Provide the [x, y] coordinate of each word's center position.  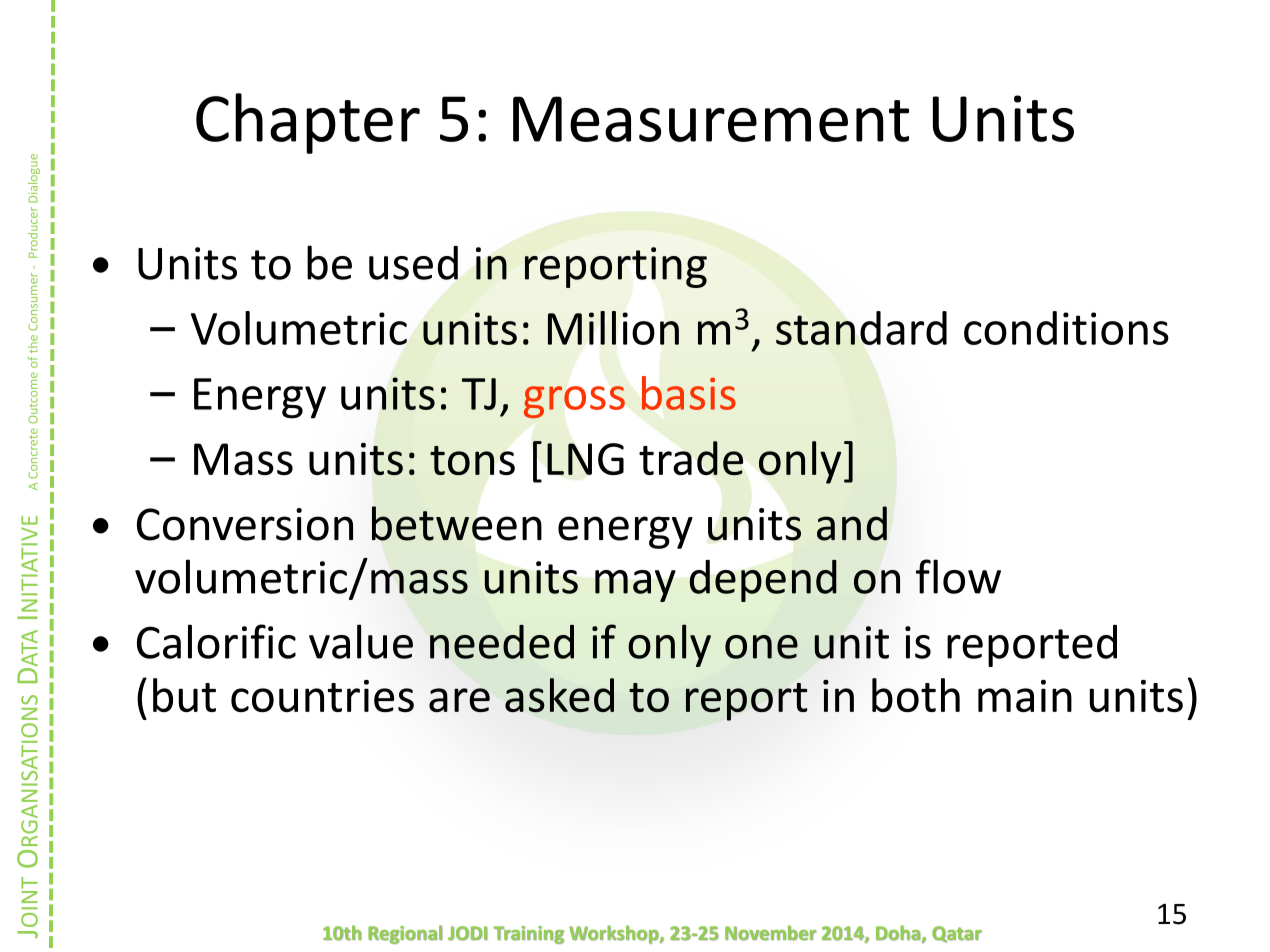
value [361, 641]
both [916, 695]
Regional [405, 934]
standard [861, 328]
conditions [1066, 328]
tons [472, 460]
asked [559, 695]
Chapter [308, 123]
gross [574, 402]
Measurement [711, 119]
